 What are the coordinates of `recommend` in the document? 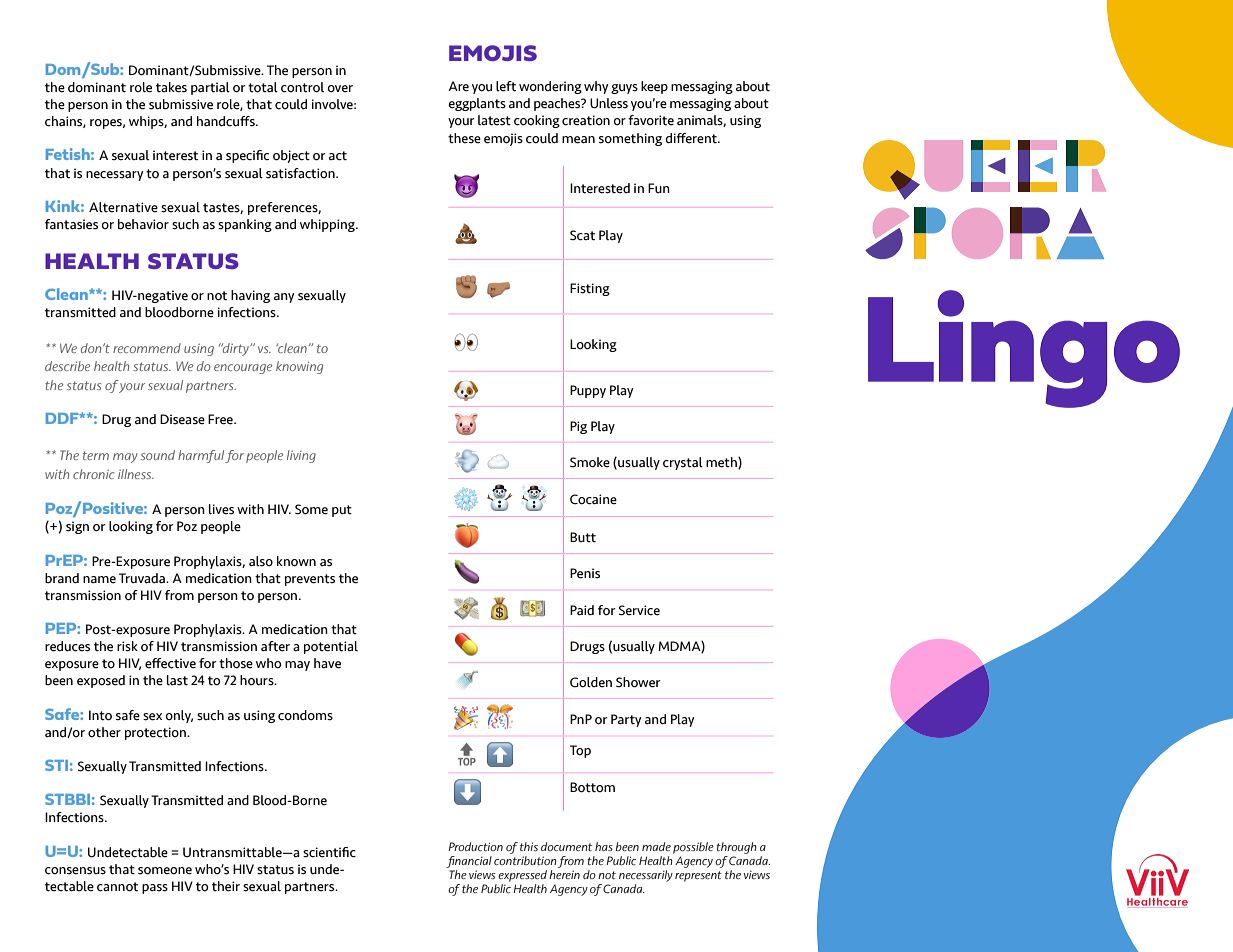 It's located at (147, 348).
